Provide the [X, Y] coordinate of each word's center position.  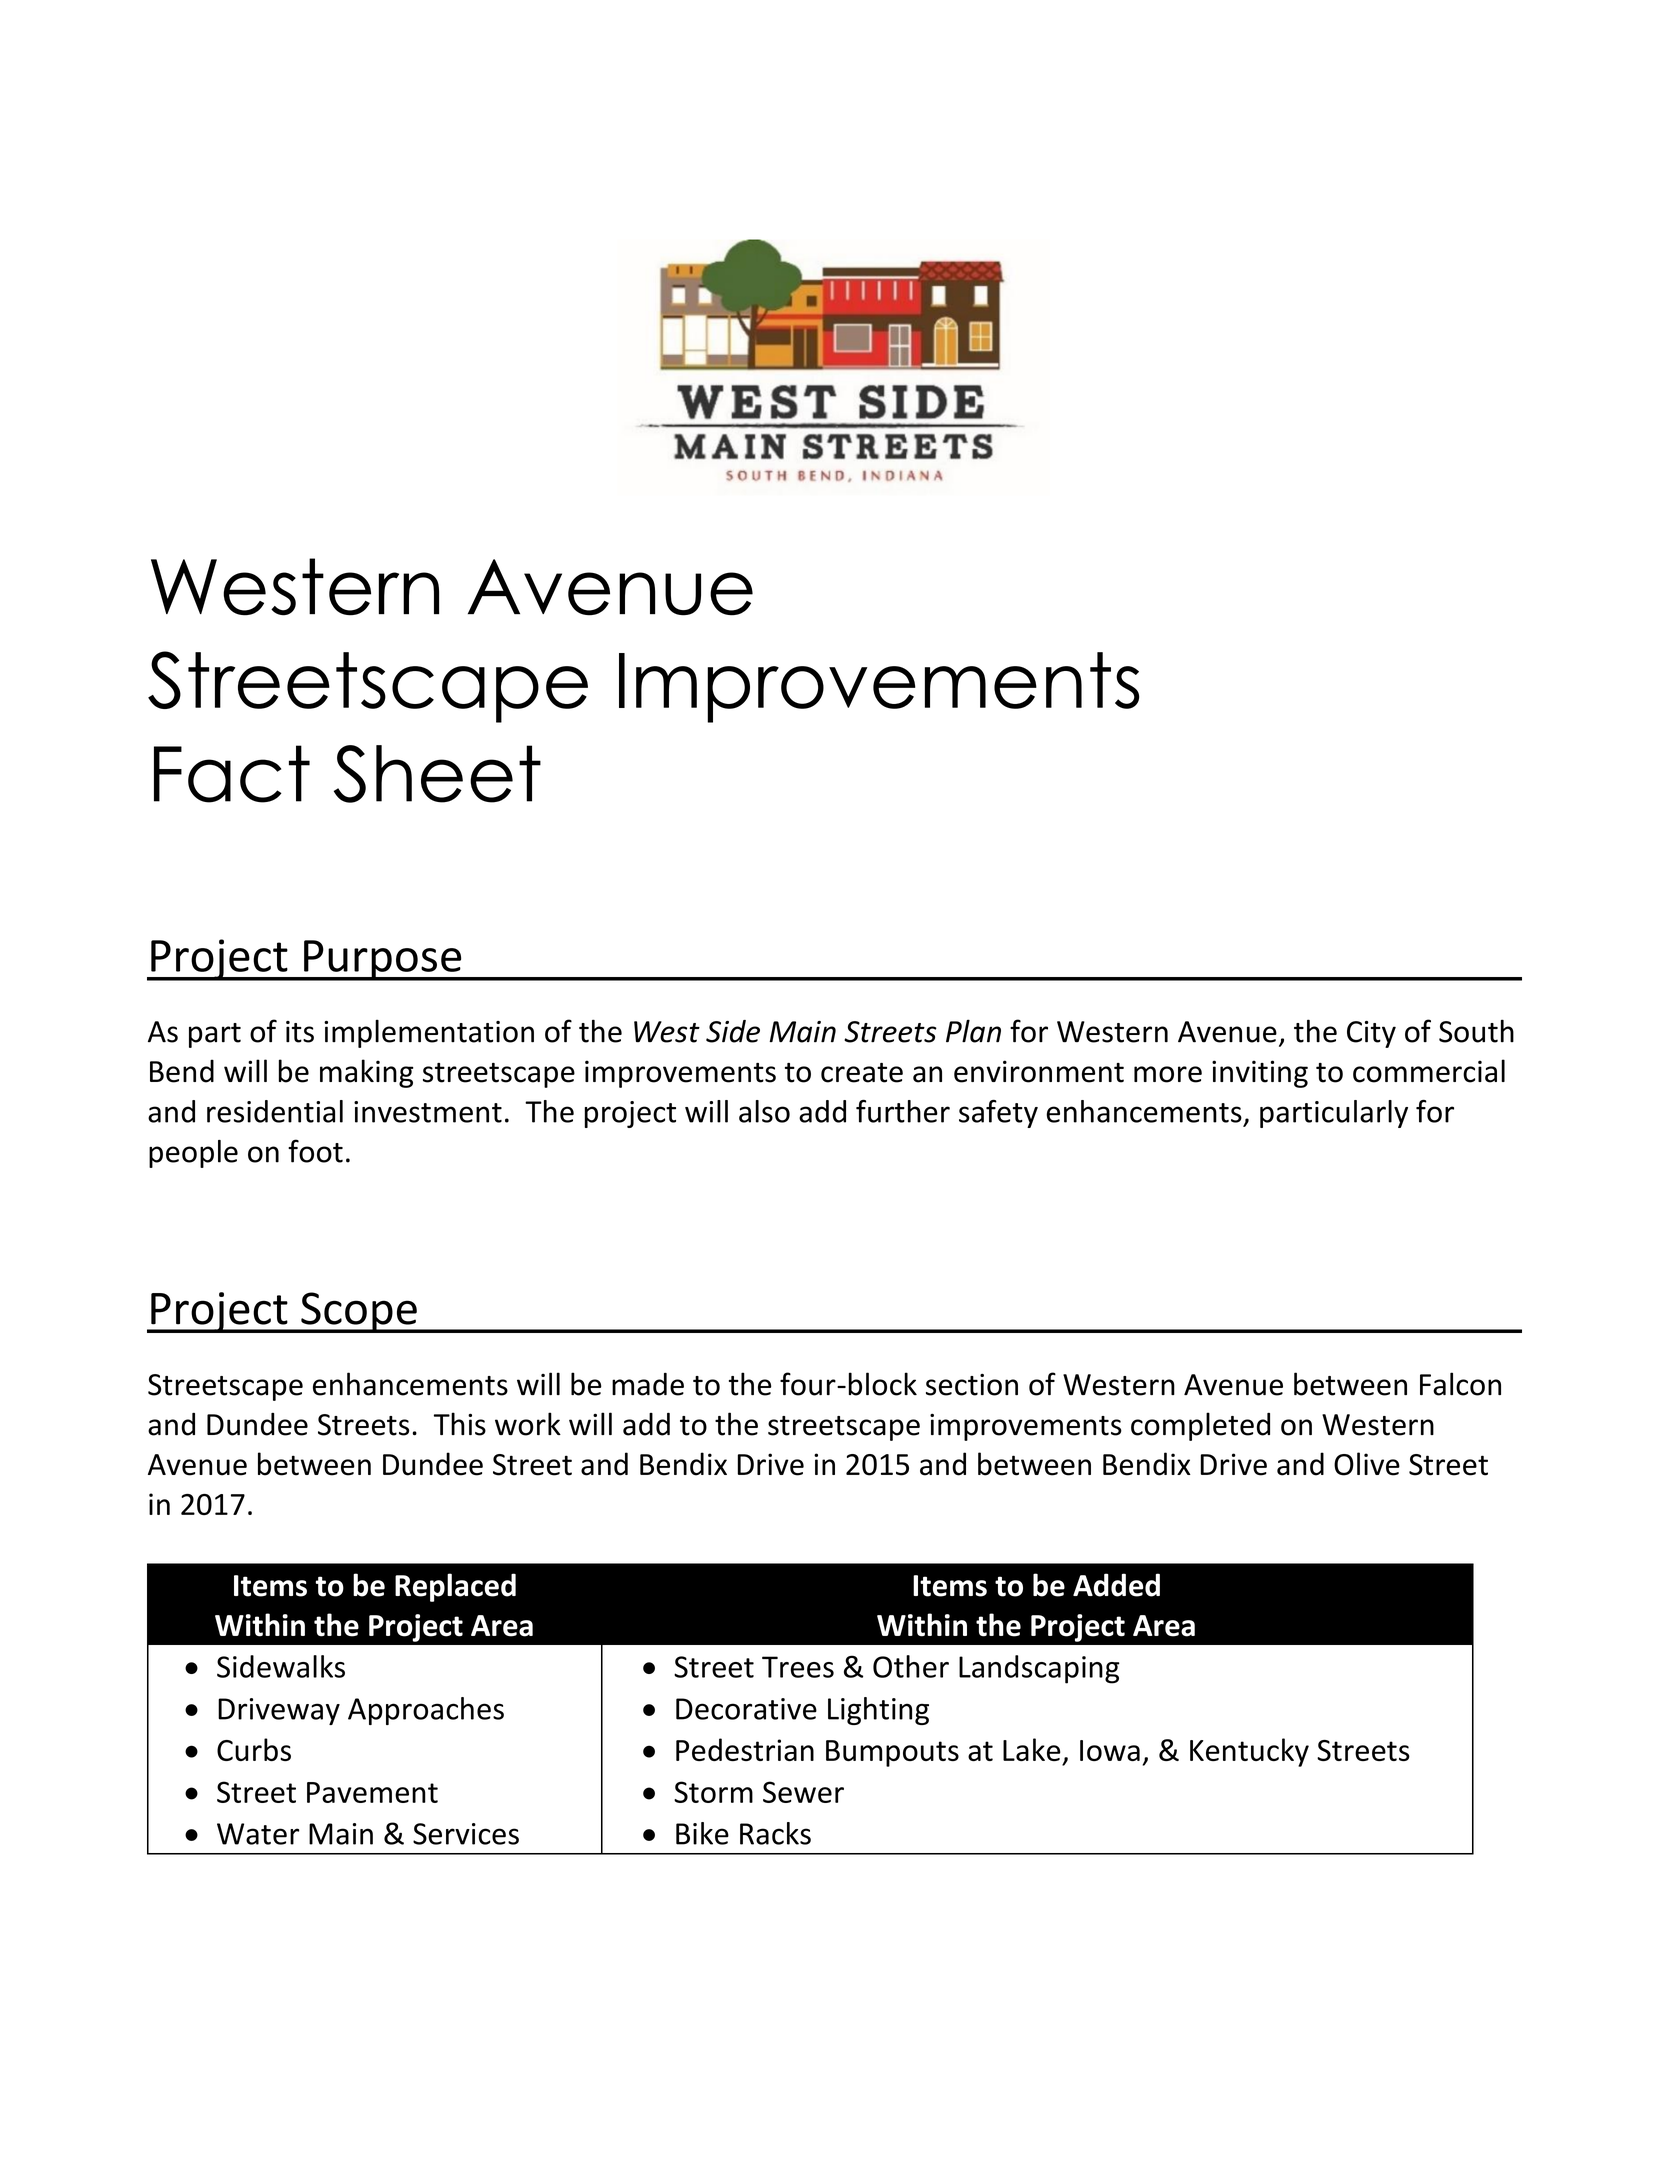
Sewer [803, 1792]
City [1371, 1034]
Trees [798, 1667]
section [972, 1385]
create [862, 1073]
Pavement [372, 1792]
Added [1116, 1585]
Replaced [455, 1587]
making [367, 1073]
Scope [359, 1312]
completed [1200, 1426]
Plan [973, 1031]
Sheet [437, 774]
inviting [1260, 1074]
